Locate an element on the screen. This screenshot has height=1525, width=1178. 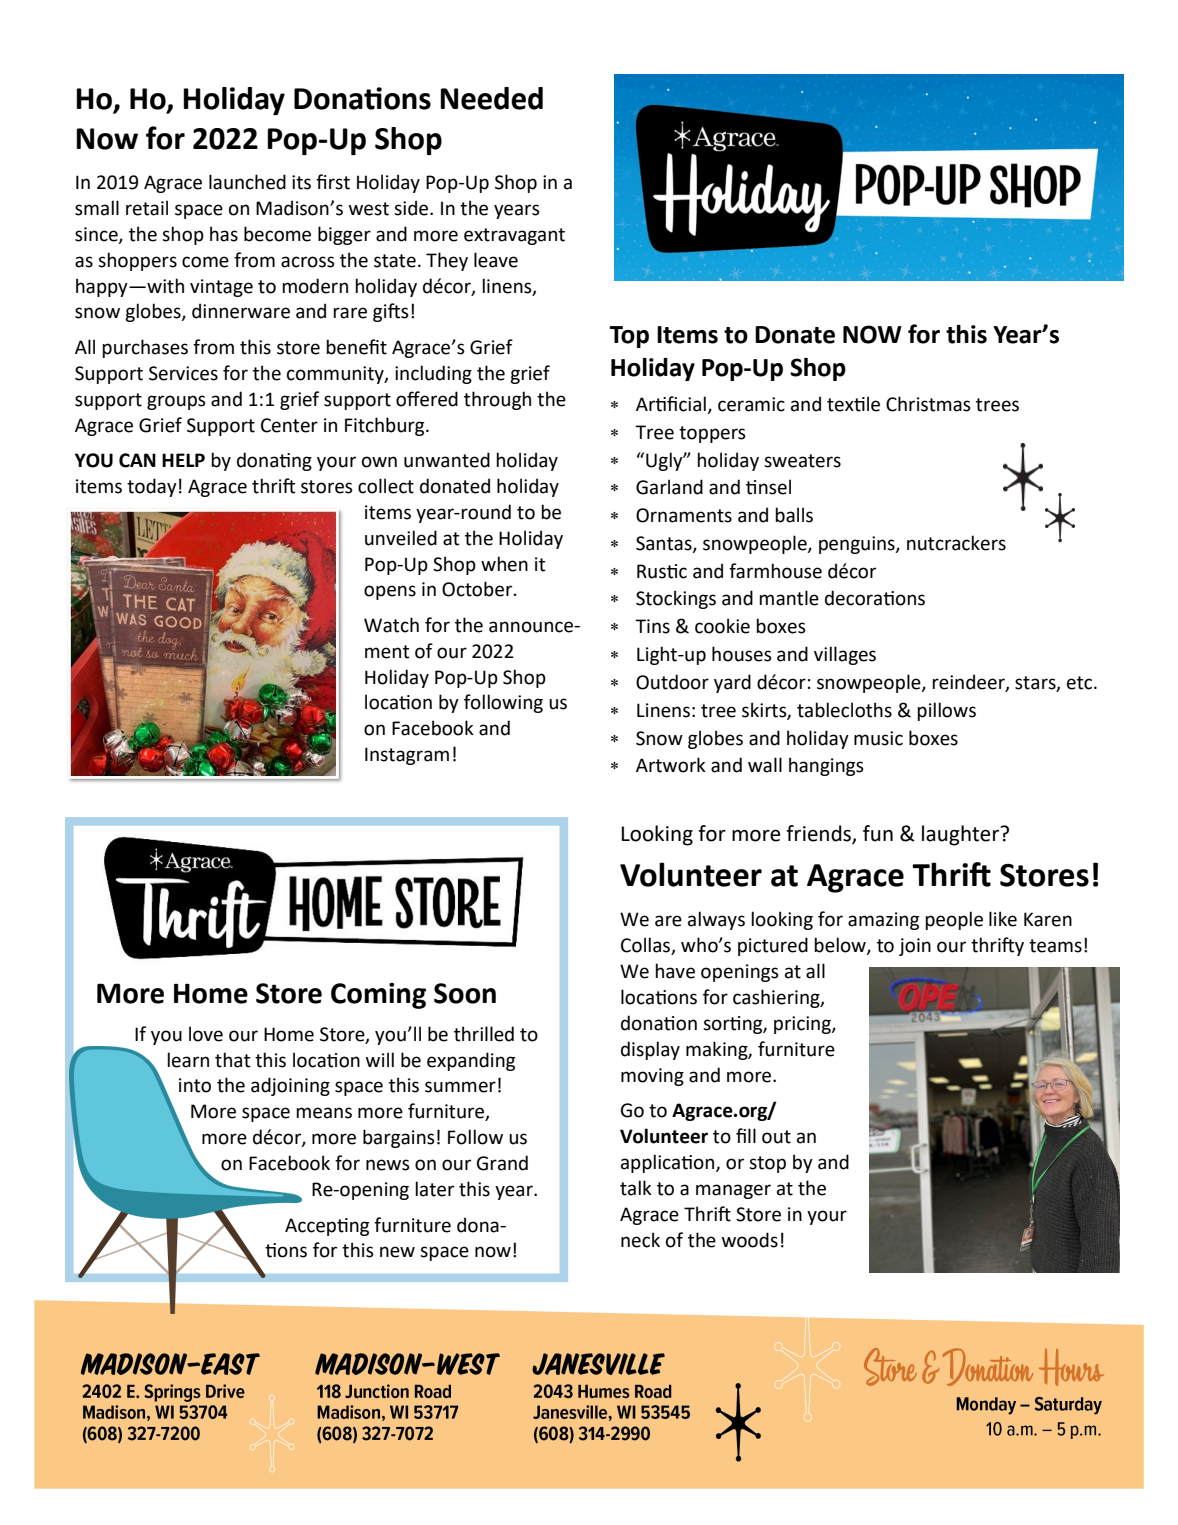
Needed is located at coordinates (491, 98).
